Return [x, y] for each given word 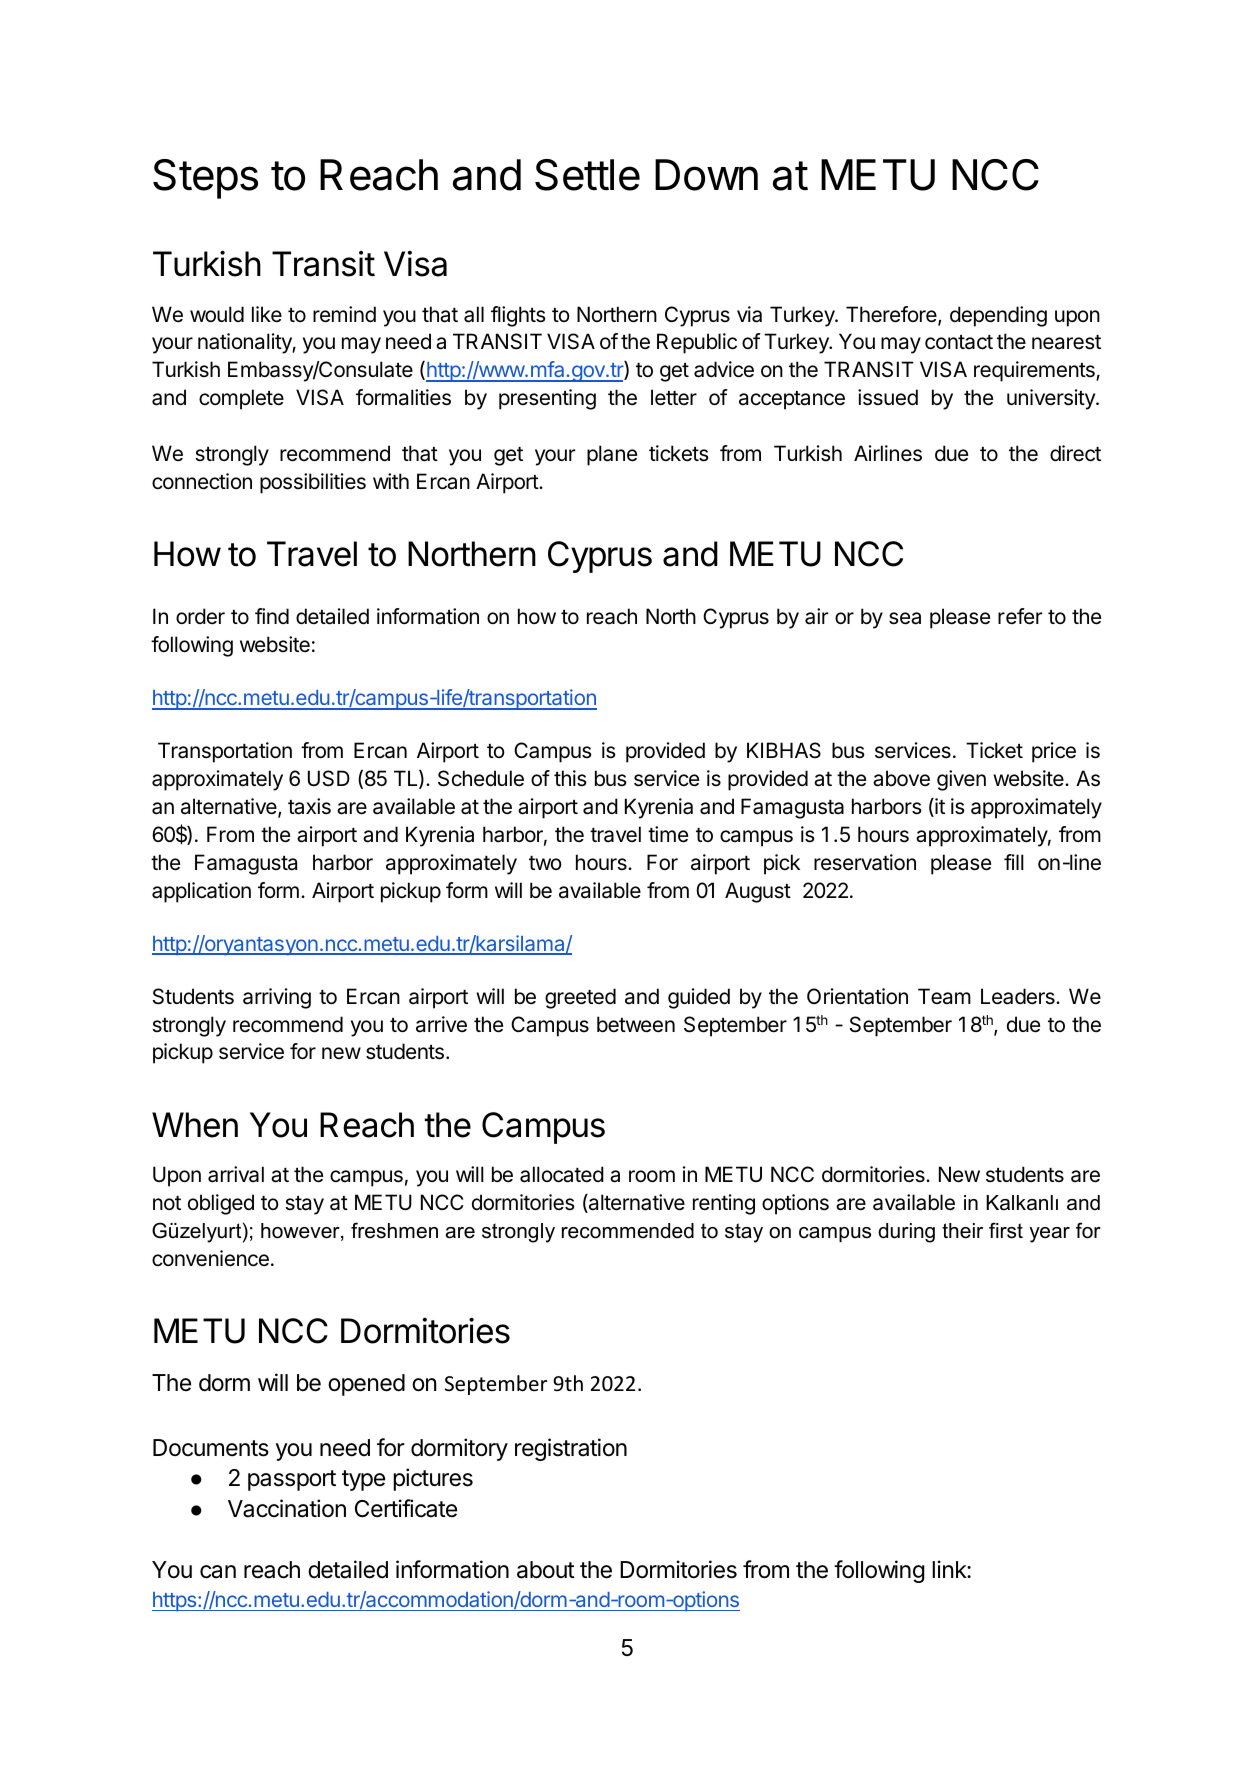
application [201, 892]
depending [998, 316]
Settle [587, 175]
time [668, 834]
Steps [205, 179]
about [546, 1570]
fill [1014, 862]
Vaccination [287, 1508]
